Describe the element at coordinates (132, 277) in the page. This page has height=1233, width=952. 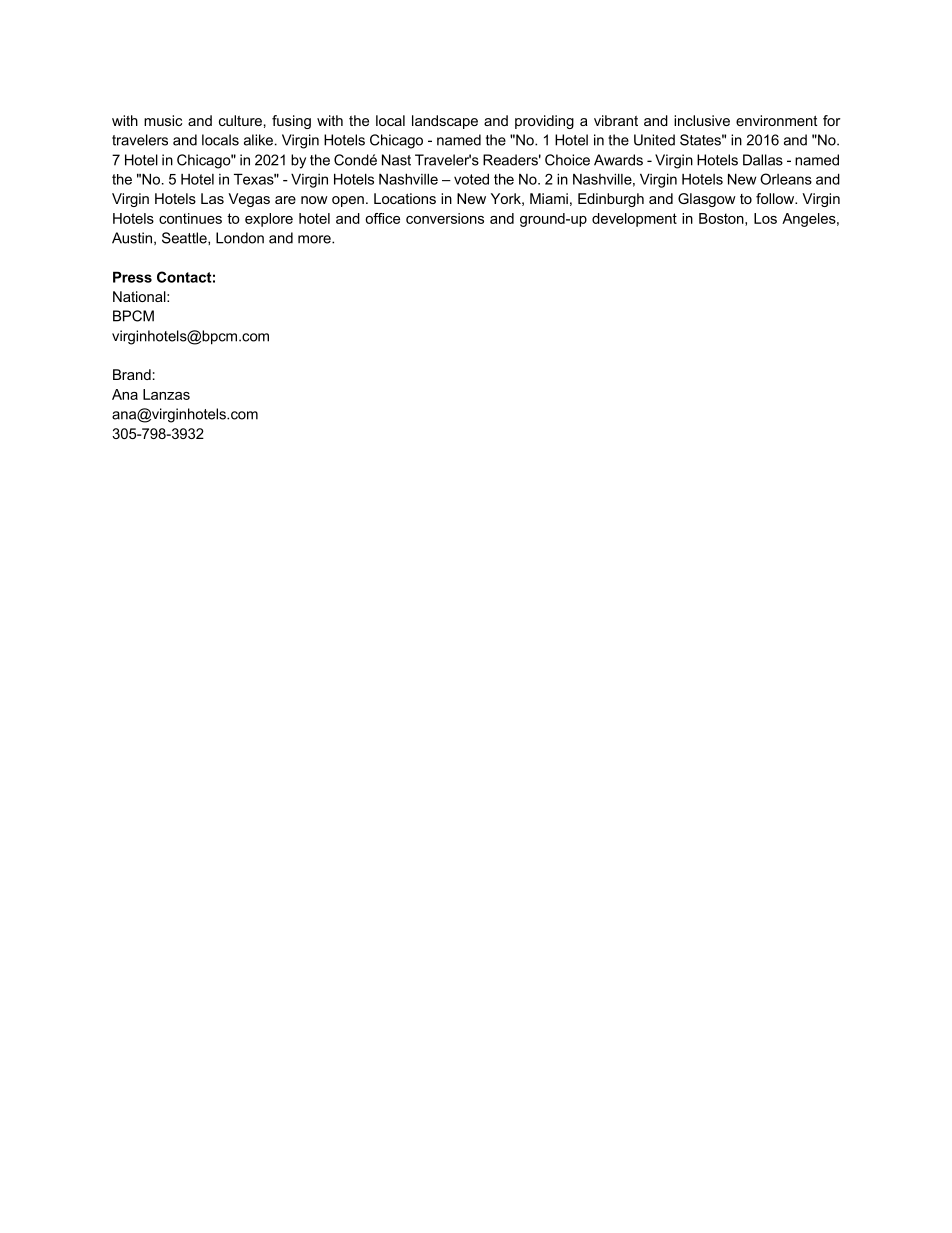
I see `Press` at that location.
